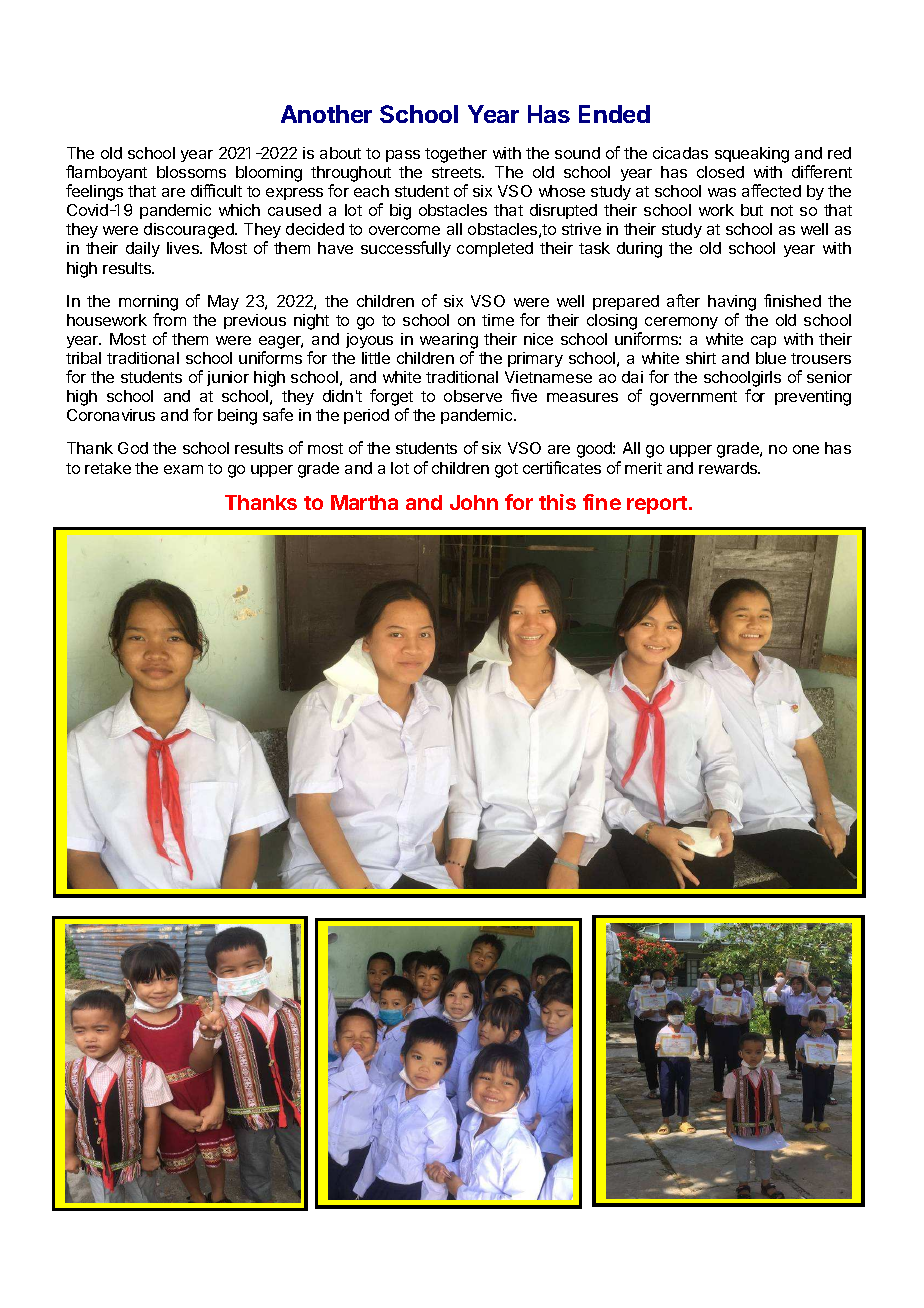  I want to click on lives, so click(184, 248).
